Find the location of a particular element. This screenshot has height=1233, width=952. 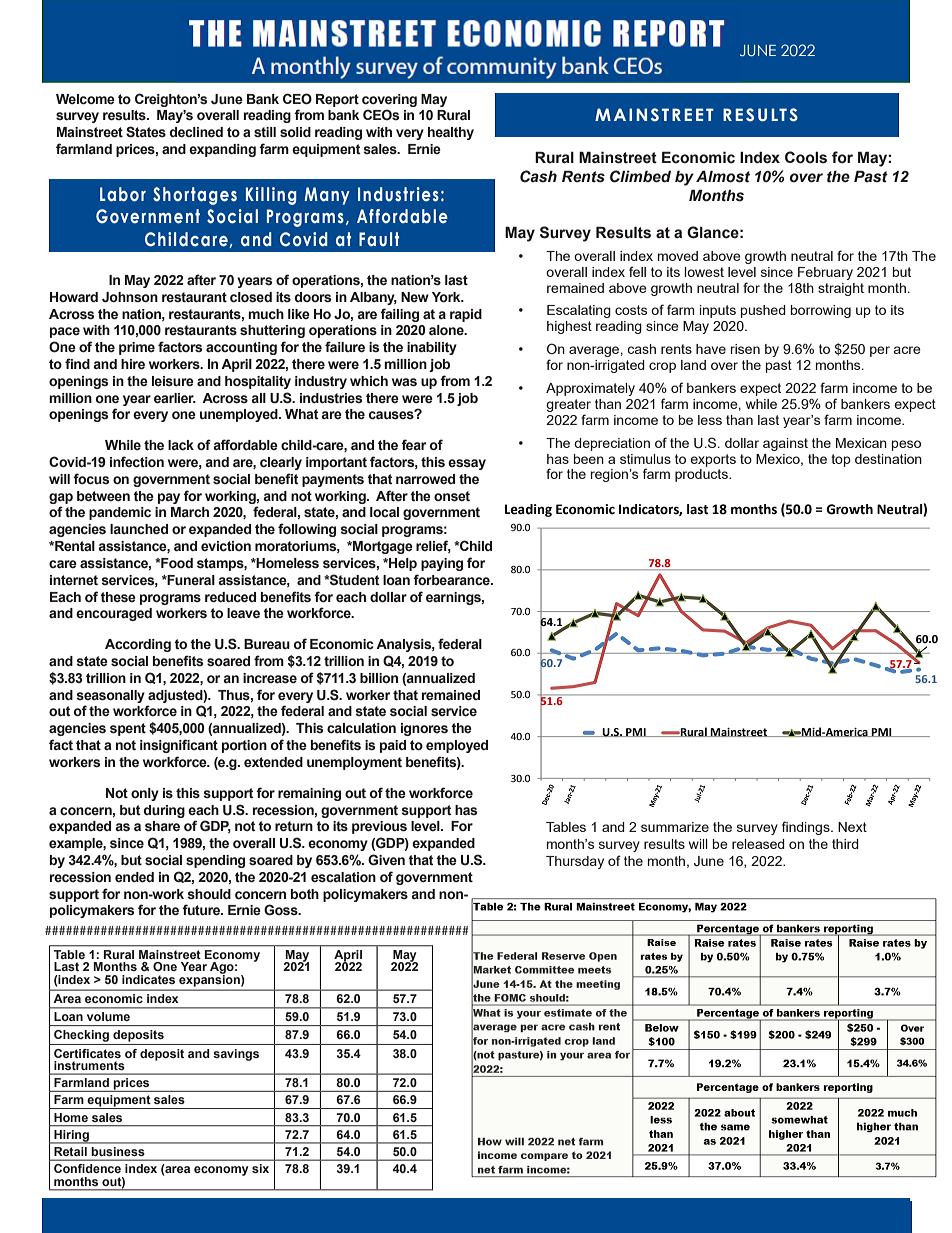

lack is located at coordinates (181, 445).
